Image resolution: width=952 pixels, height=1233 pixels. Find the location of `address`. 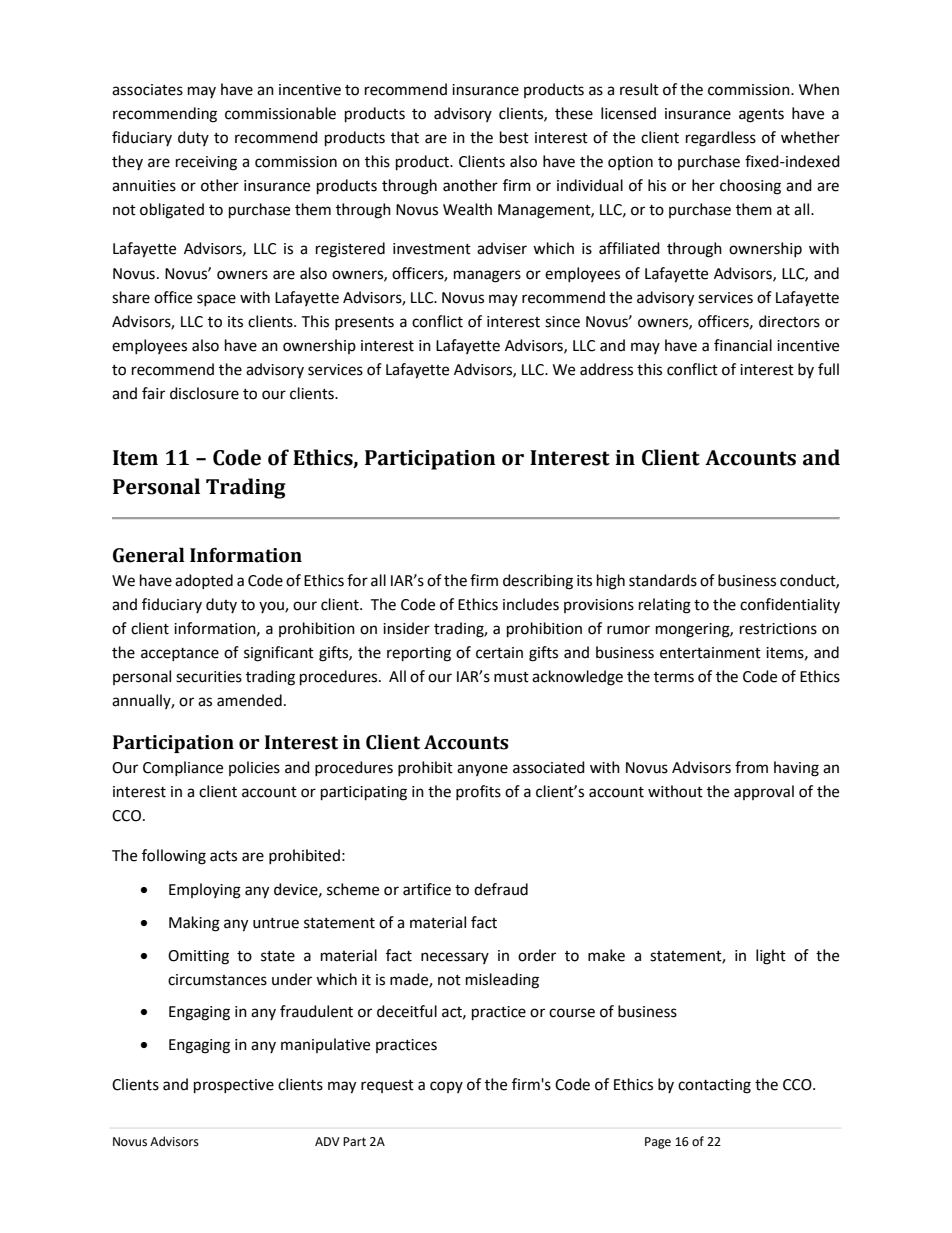

address is located at coordinates (606, 369).
